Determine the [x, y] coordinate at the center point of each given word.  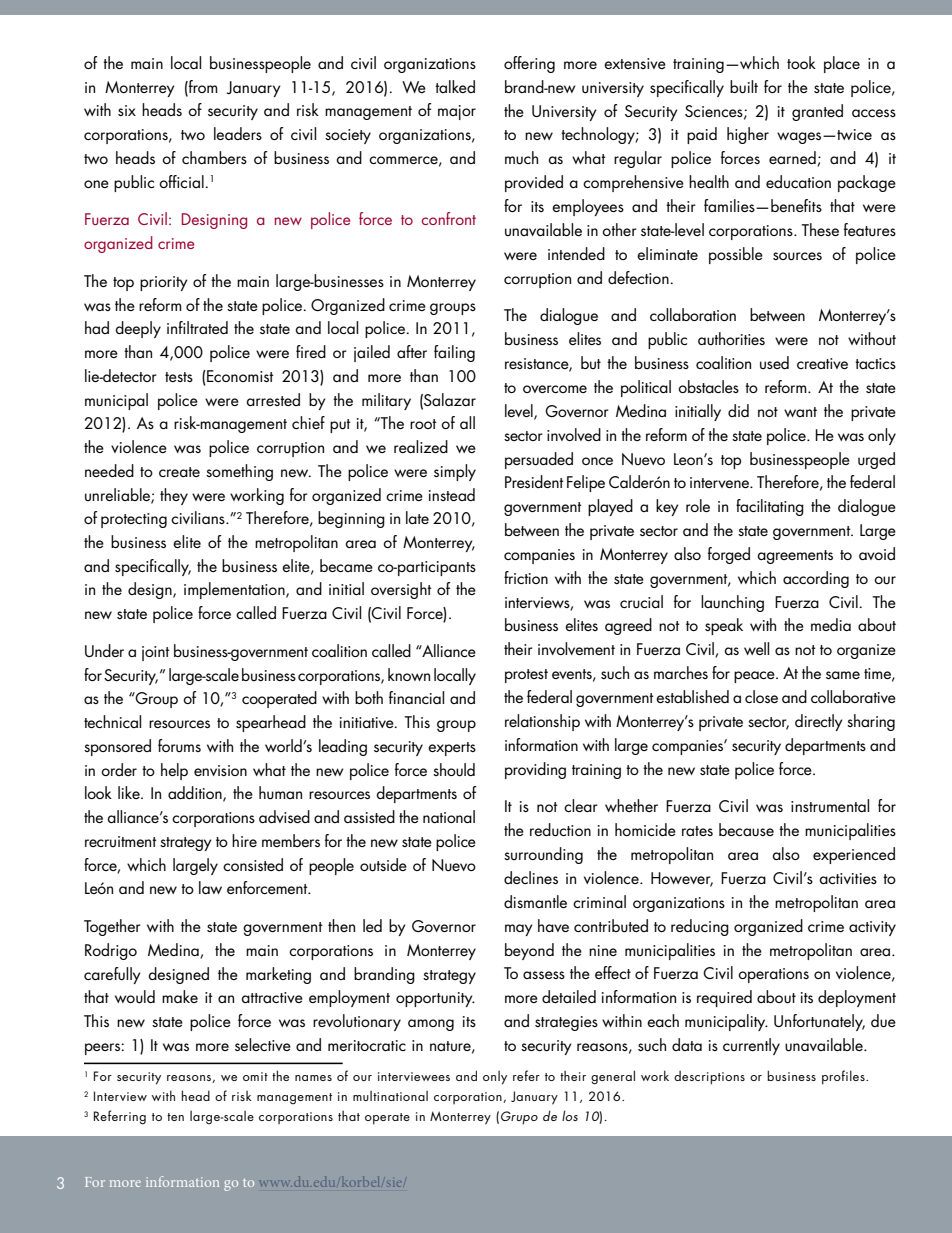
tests [179, 377]
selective [263, 1044]
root [423, 424]
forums [179, 746]
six [127, 110]
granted [817, 112]
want [800, 412]
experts [452, 749]
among [431, 1025]
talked [455, 86]
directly [819, 722]
